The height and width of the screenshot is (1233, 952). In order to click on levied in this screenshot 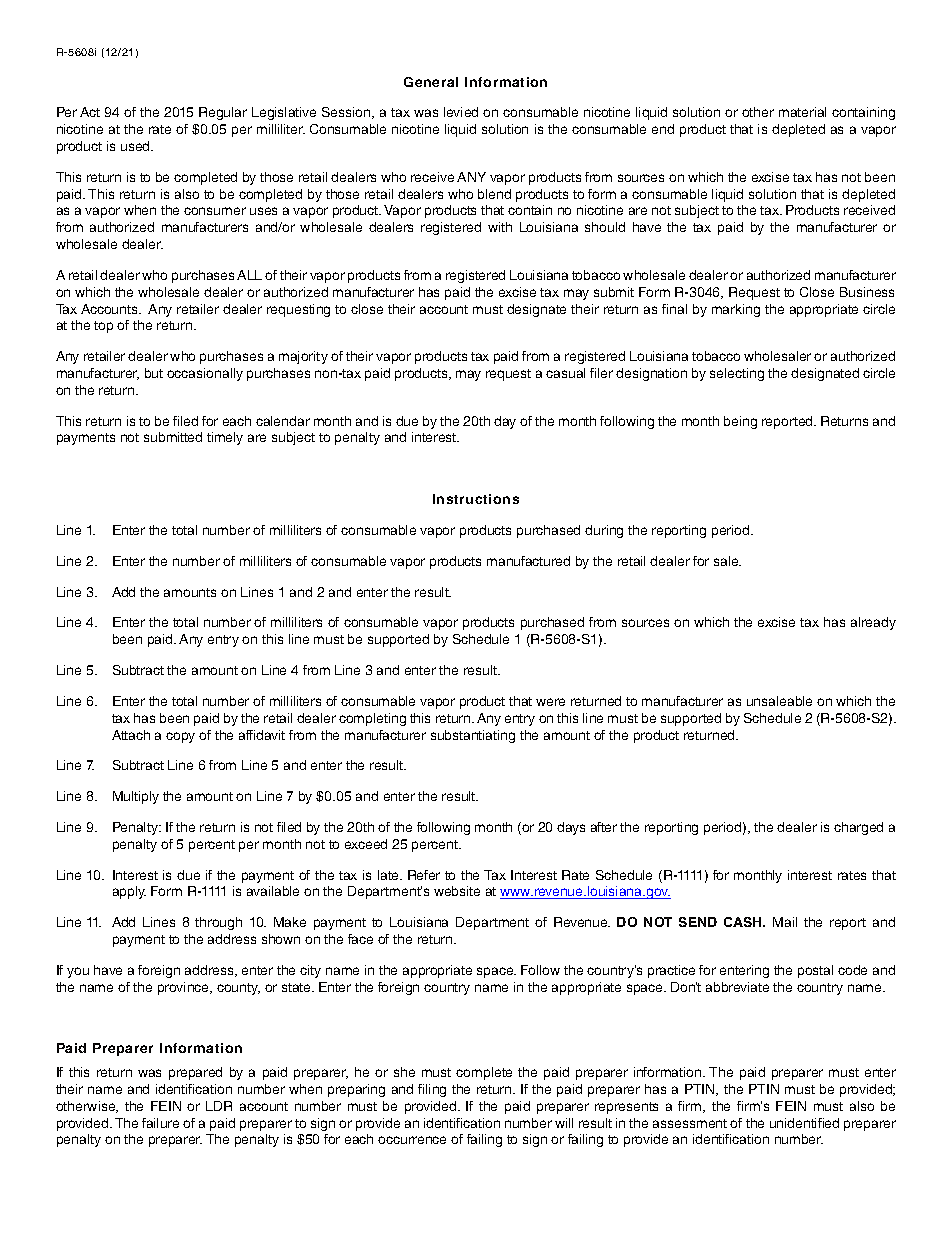, I will do `click(461, 112)`.
